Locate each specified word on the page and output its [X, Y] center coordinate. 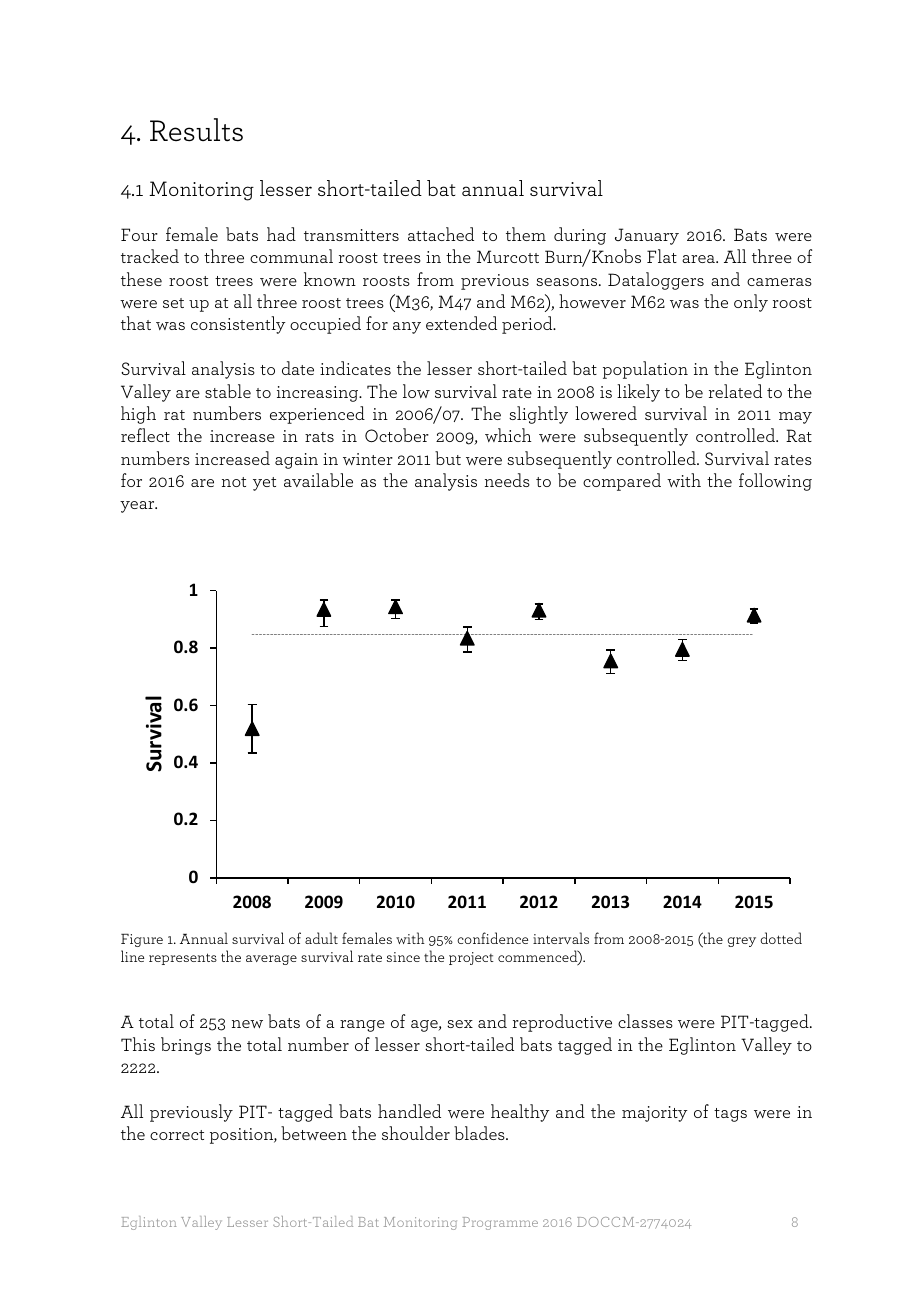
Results [196, 130]
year [138, 507]
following [775, 482]
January [647, 236]
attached [441, 234]
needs [507, 480]
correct [177, 1135]
